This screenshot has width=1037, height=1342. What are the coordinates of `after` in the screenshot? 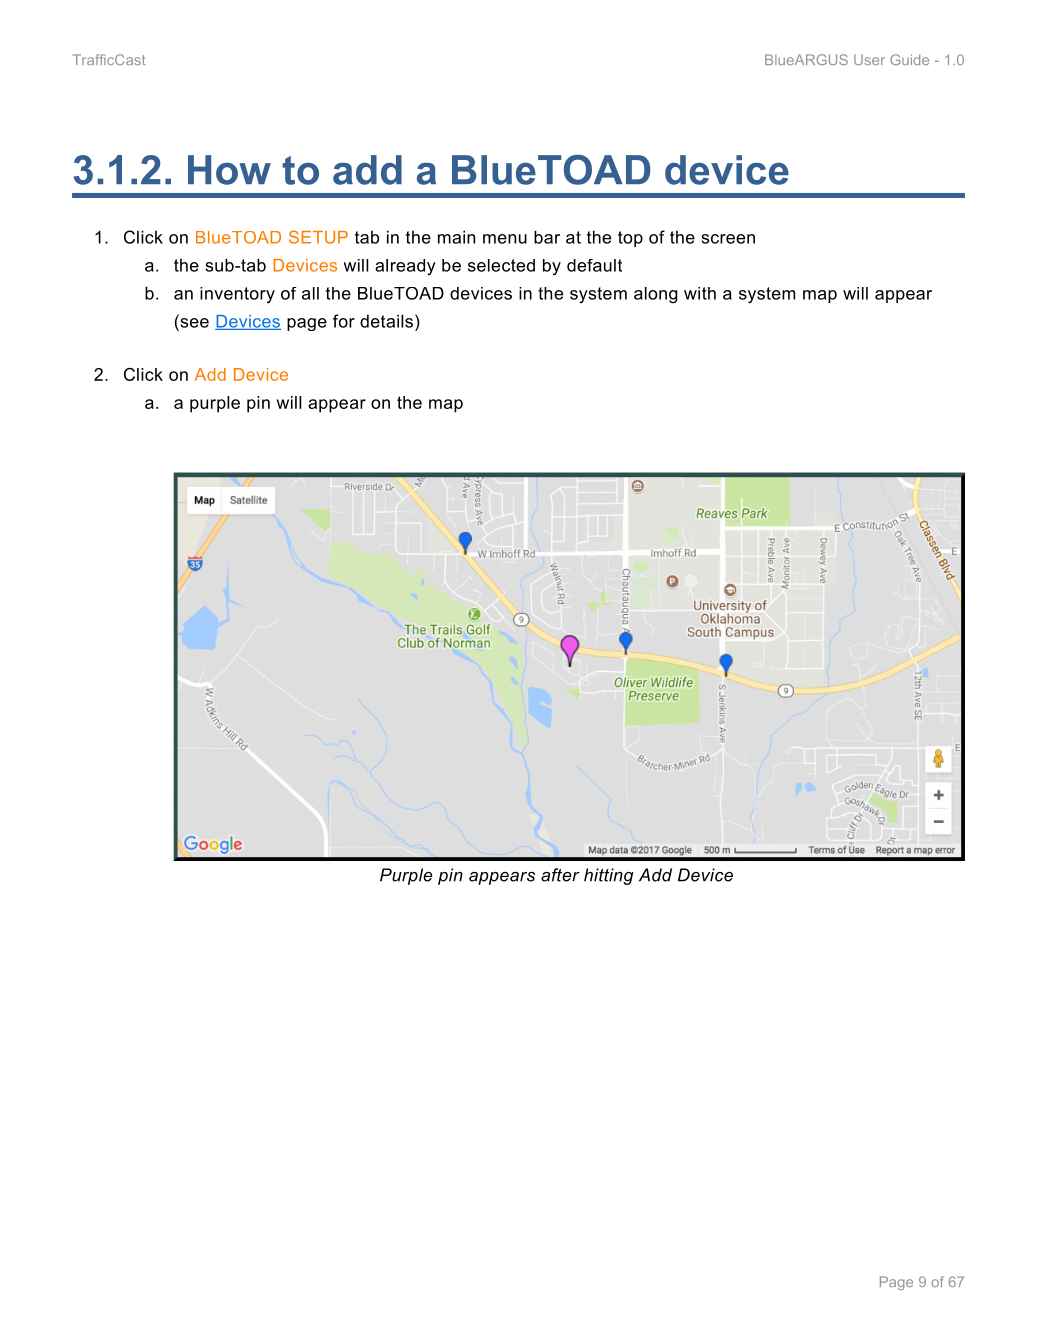 It's located at (560, 875).
